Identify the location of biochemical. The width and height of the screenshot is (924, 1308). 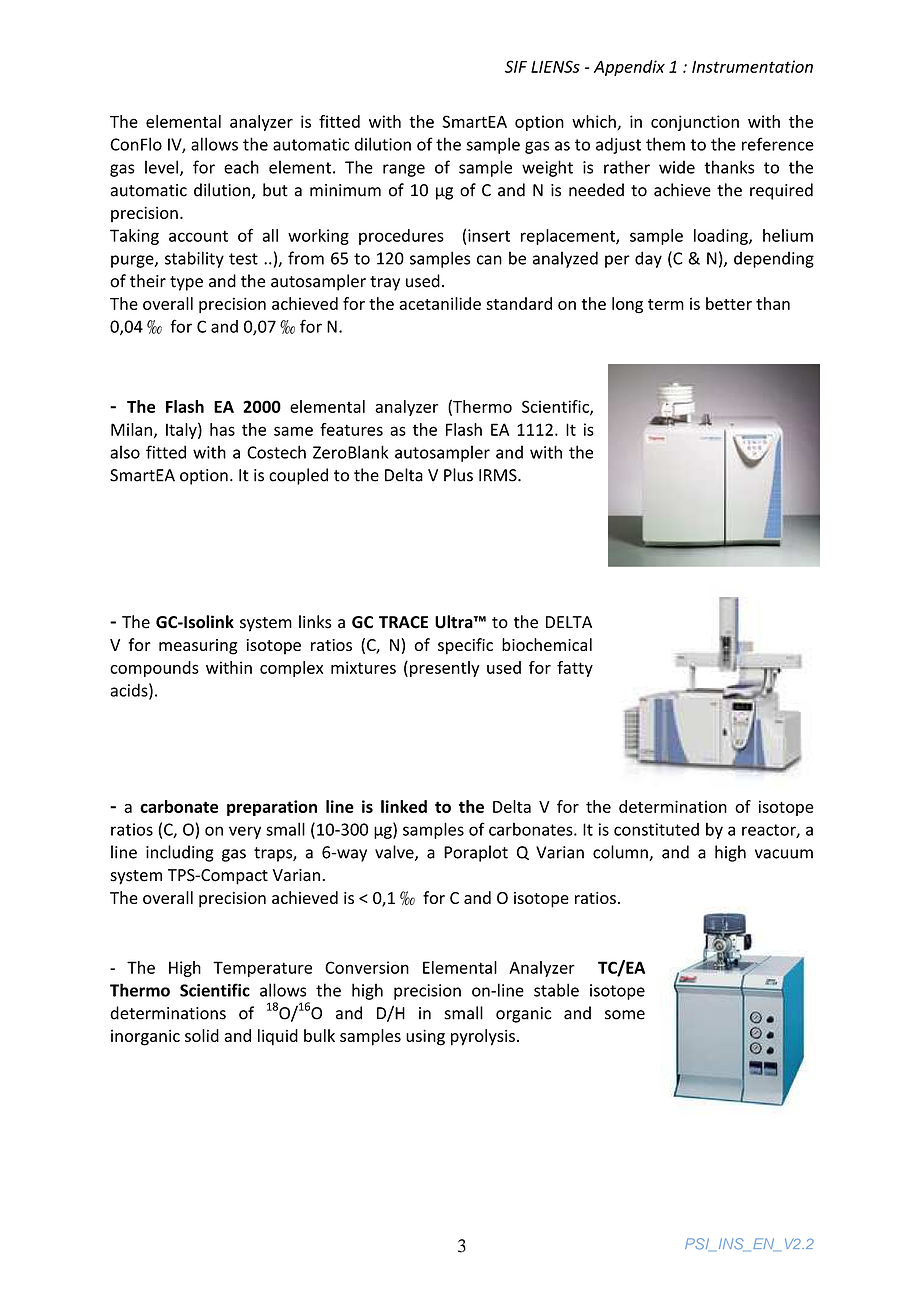
(547, 644).
